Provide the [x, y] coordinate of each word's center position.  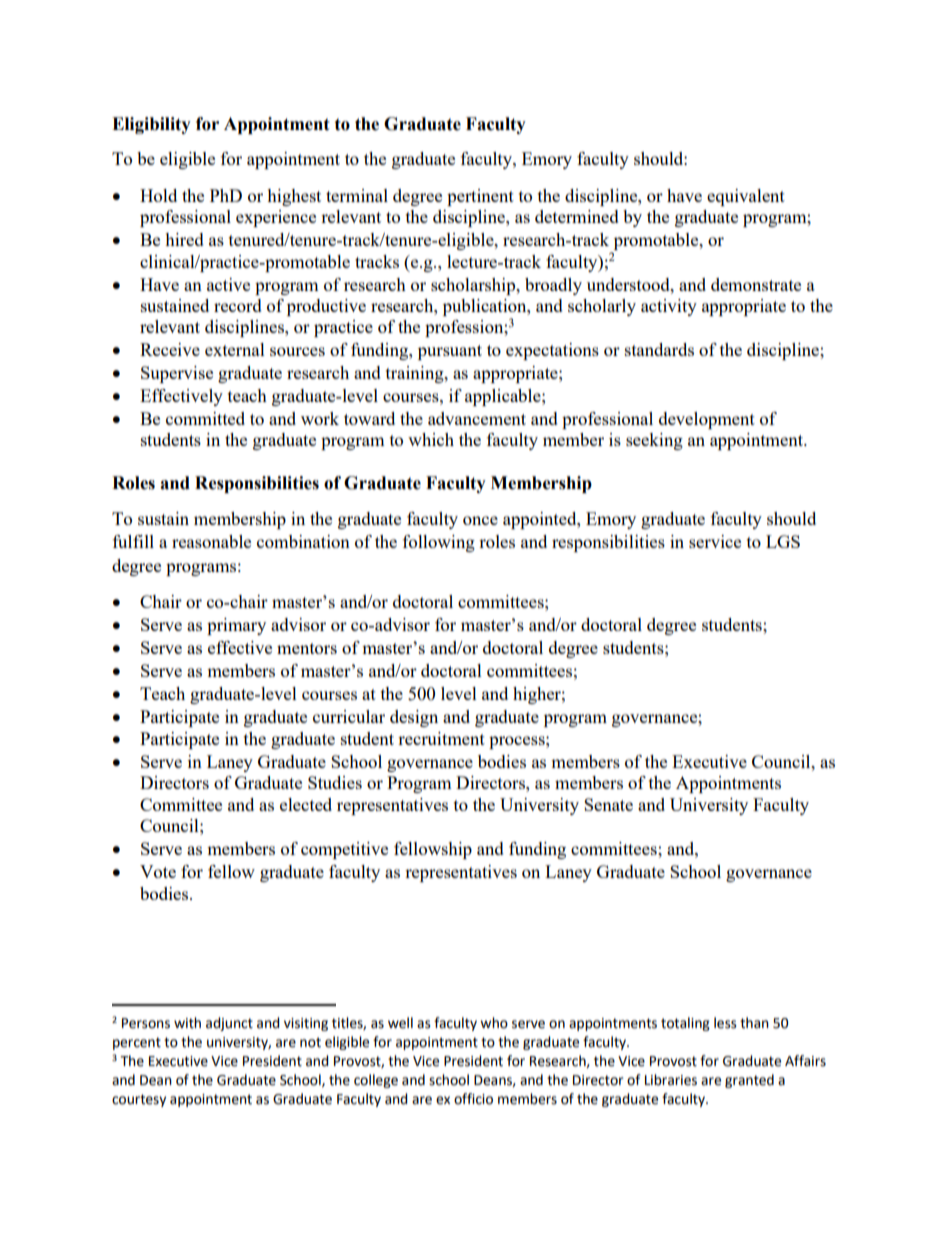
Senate [608, 804]
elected [306, 804]
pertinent [480, 197]
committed [205, 418]
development [707, 420]
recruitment [441, 738]
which [431, 439]
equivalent [746, 197]
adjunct [229, 1024]
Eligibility [151, 125]
